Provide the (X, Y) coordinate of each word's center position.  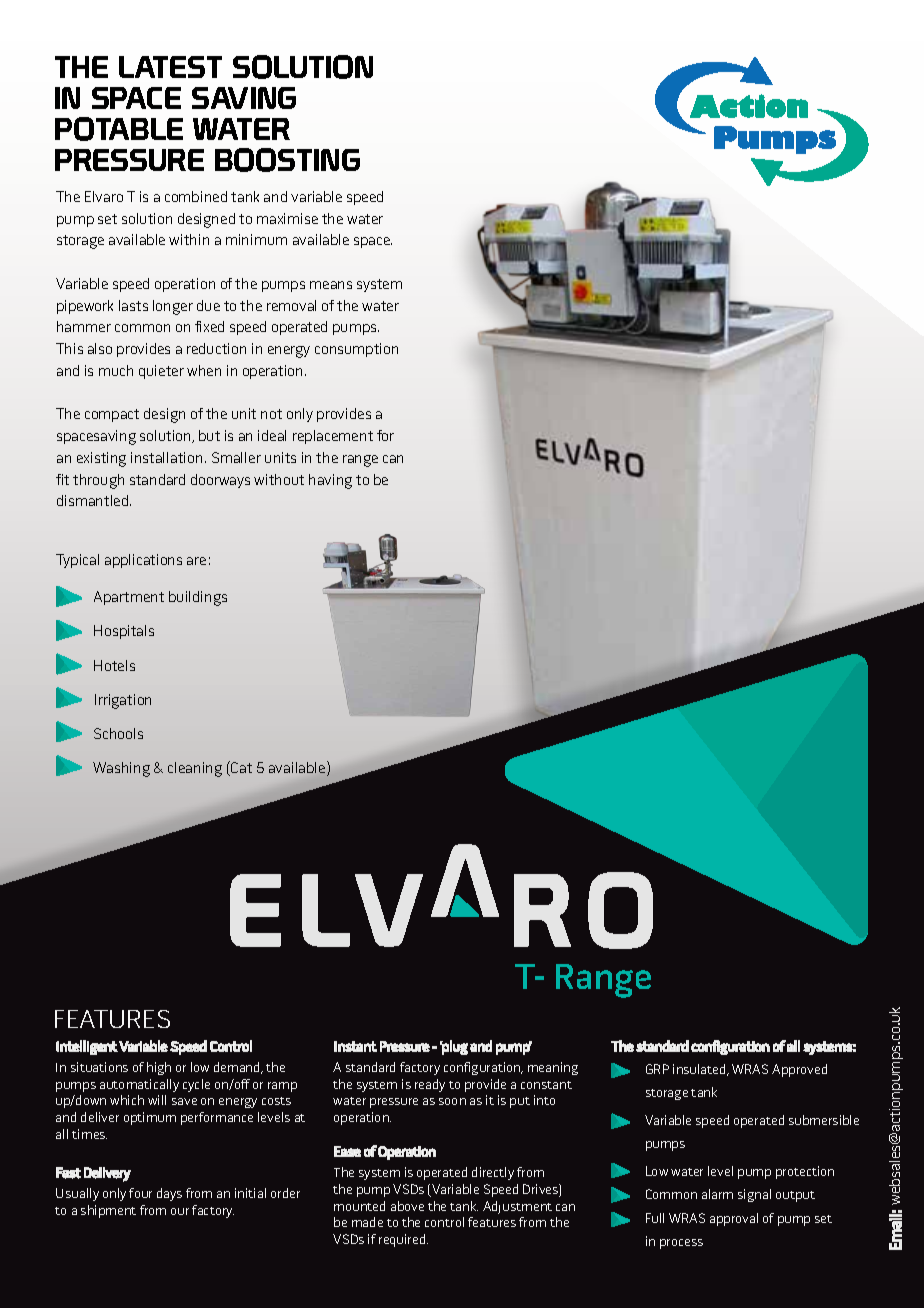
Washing (121, 769)
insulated (701, 1070)
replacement (333, 437)
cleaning (195, 769)
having (330, 481)
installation (168, 457)
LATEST (170, 67)
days (169, 1194)
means (331, 285)
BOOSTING (287, 160)
